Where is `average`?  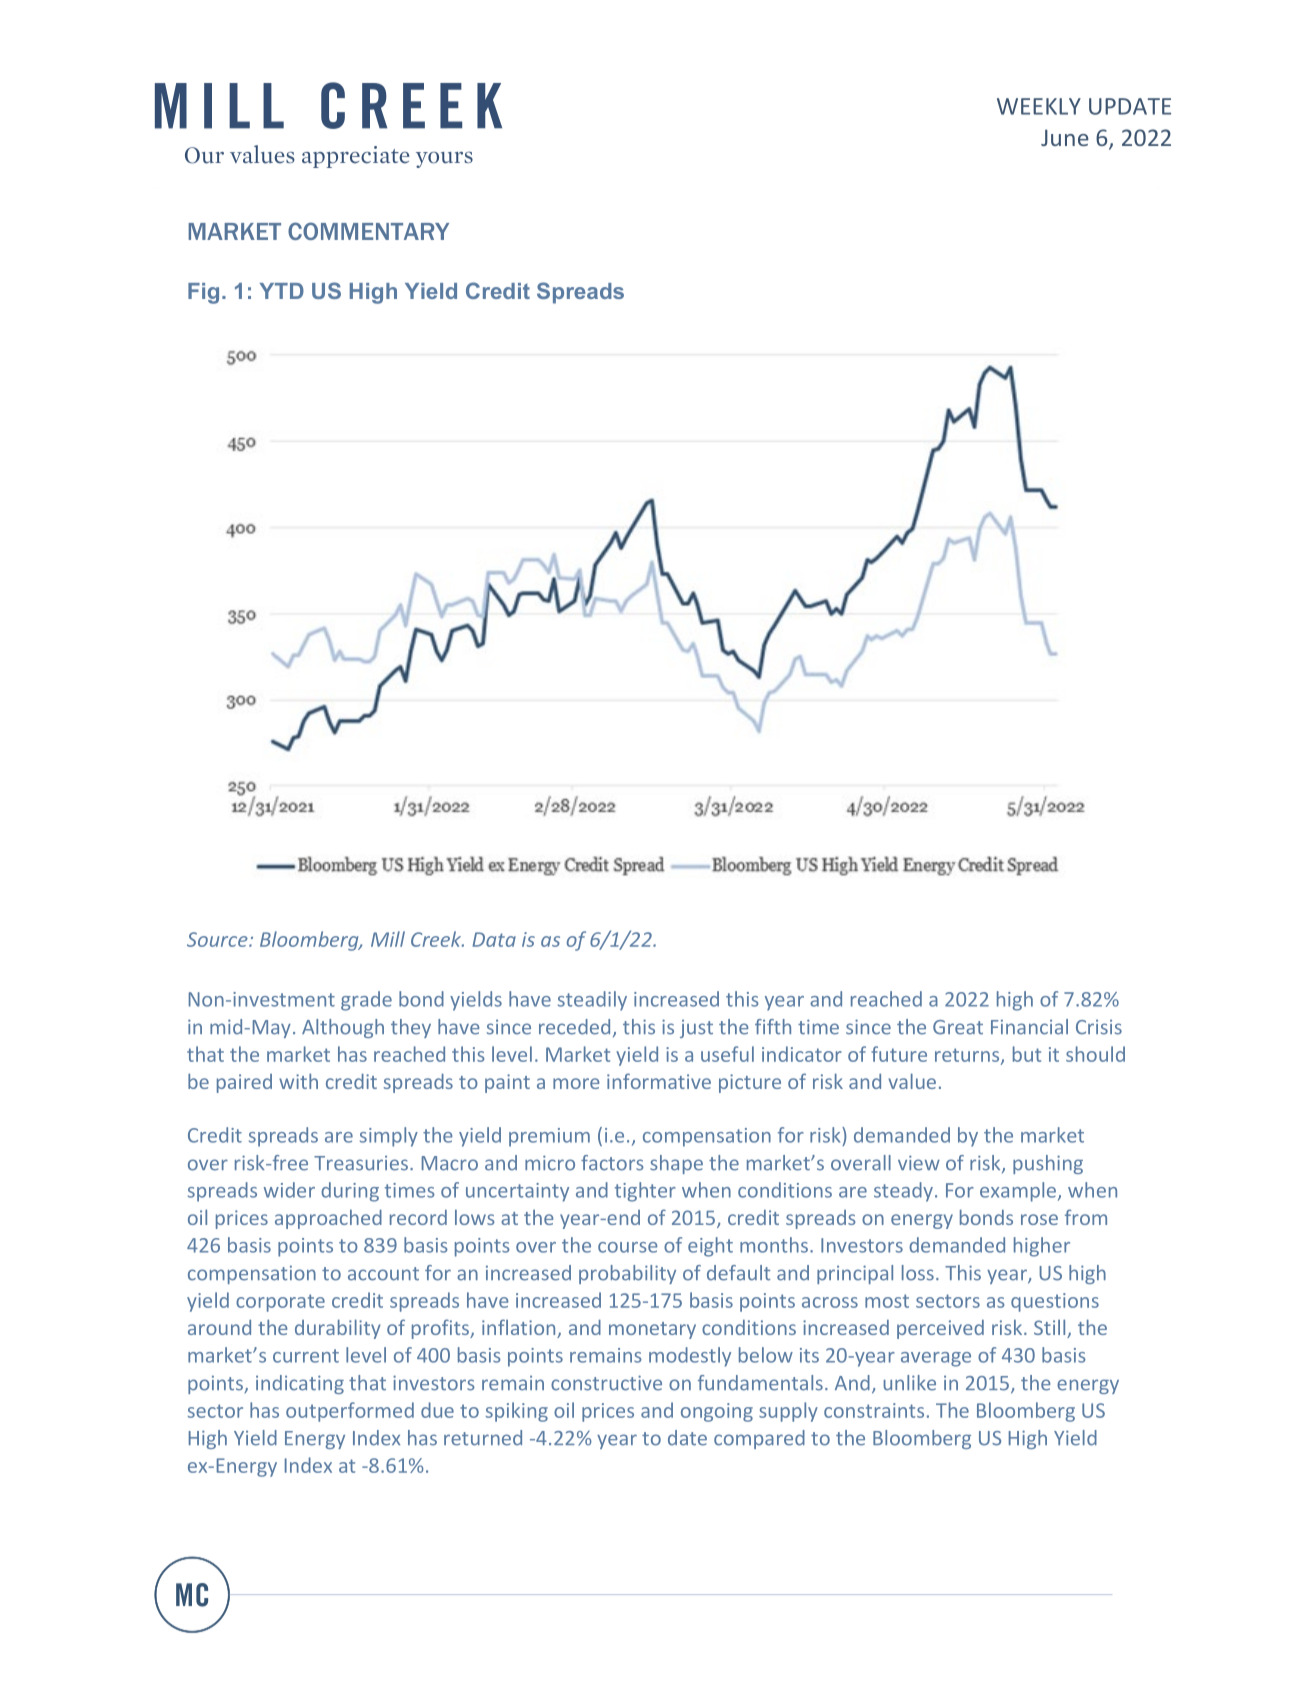
average is located at coordinates (936, 1359).
